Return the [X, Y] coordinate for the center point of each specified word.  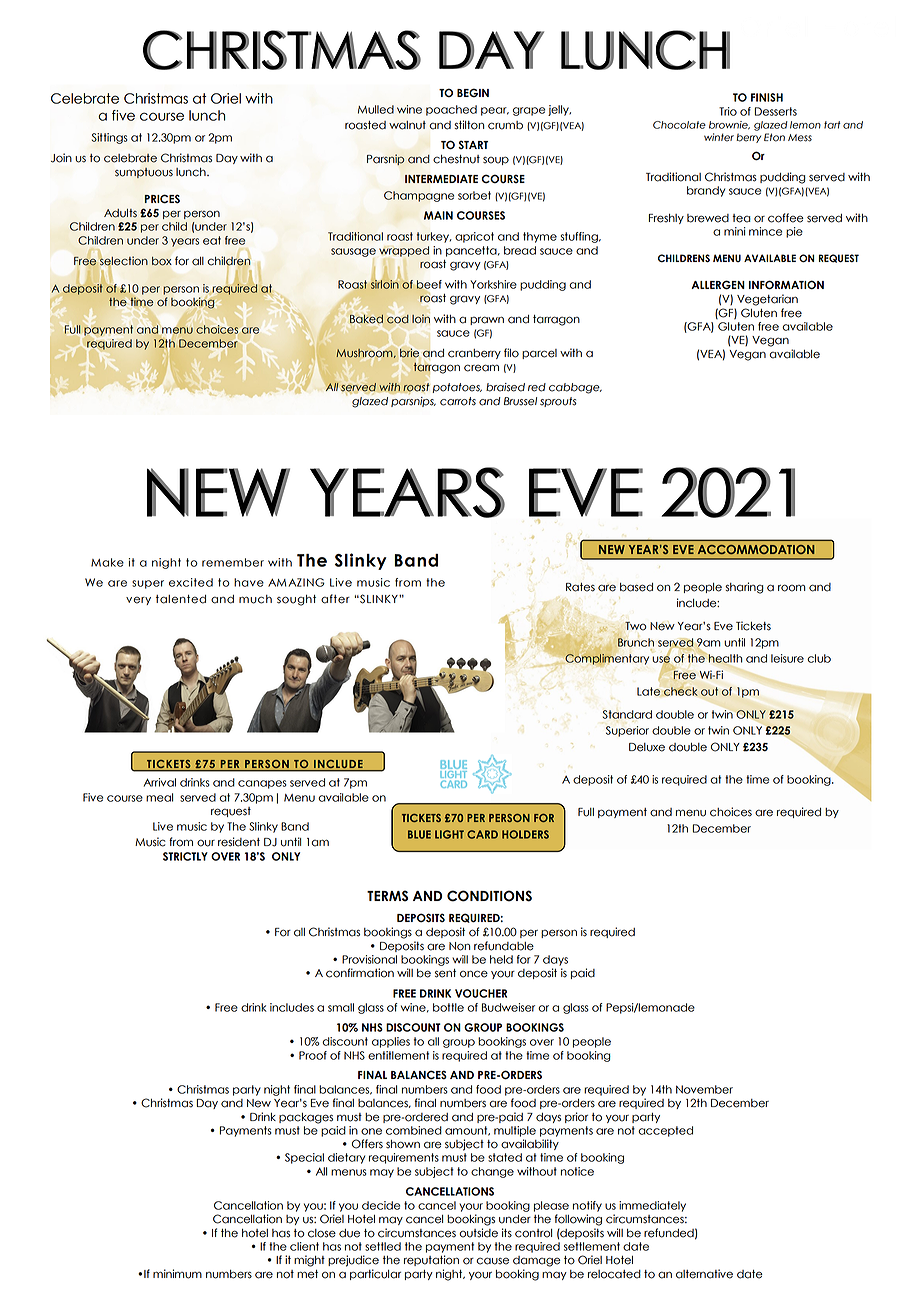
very [138, 601]
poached [451, 110]
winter [719, 137]
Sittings [110, 138]
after [335, 599]
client [304, 1246]
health [725, 658]
